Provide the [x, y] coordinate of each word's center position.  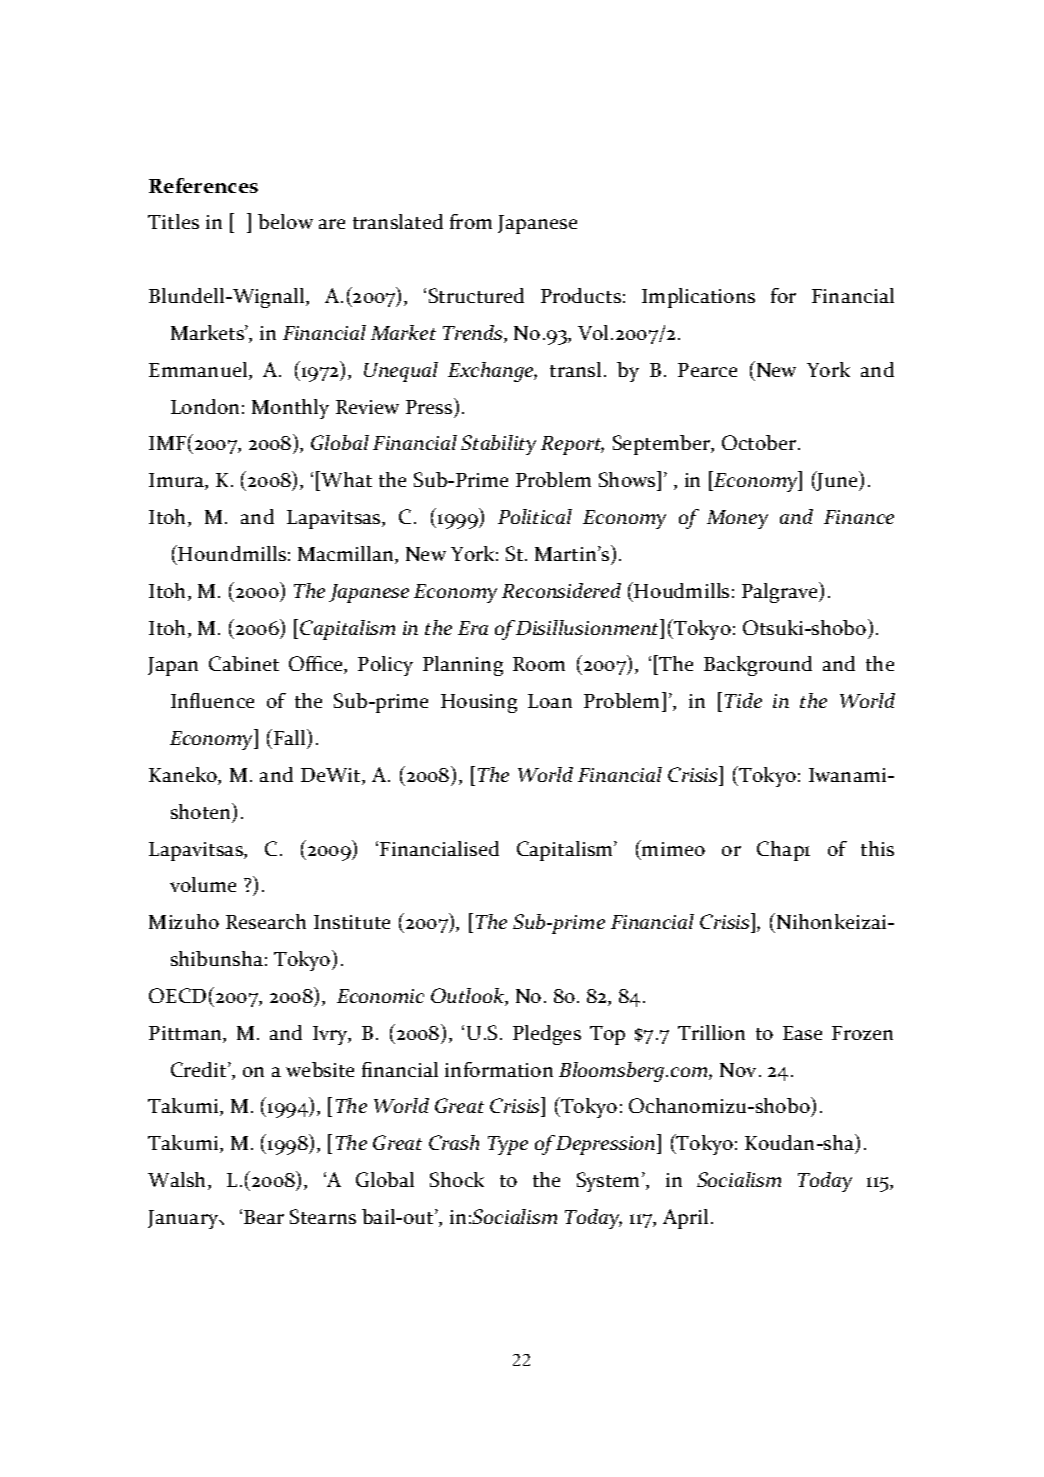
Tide [743, 700]
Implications [698, 298]
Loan [550, 701]
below [285, 221]
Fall [291, 738]
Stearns [323, 1216]
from [471, 221]
